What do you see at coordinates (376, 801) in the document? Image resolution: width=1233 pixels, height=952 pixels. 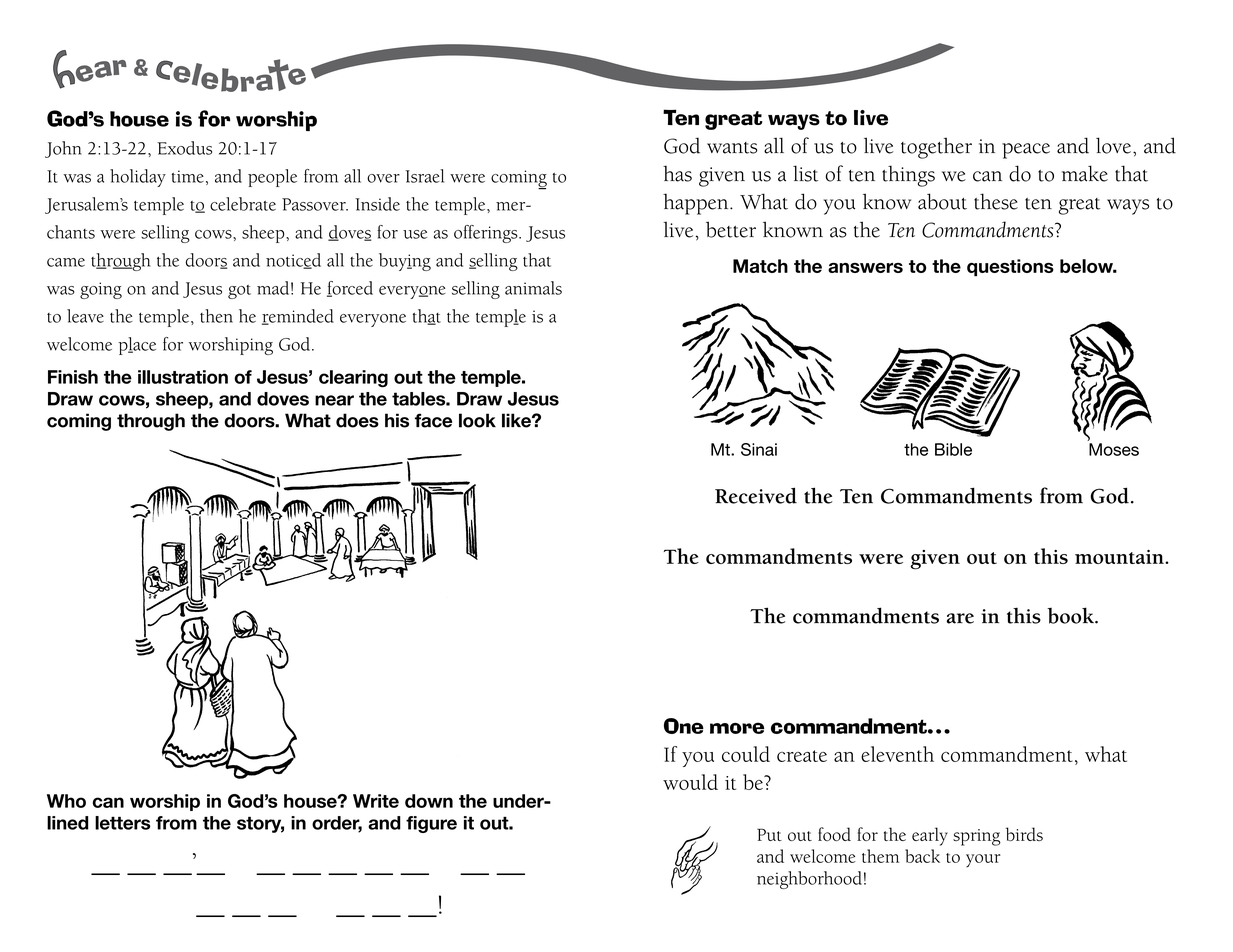 I see `Write` at bounding box center [376, 801].
